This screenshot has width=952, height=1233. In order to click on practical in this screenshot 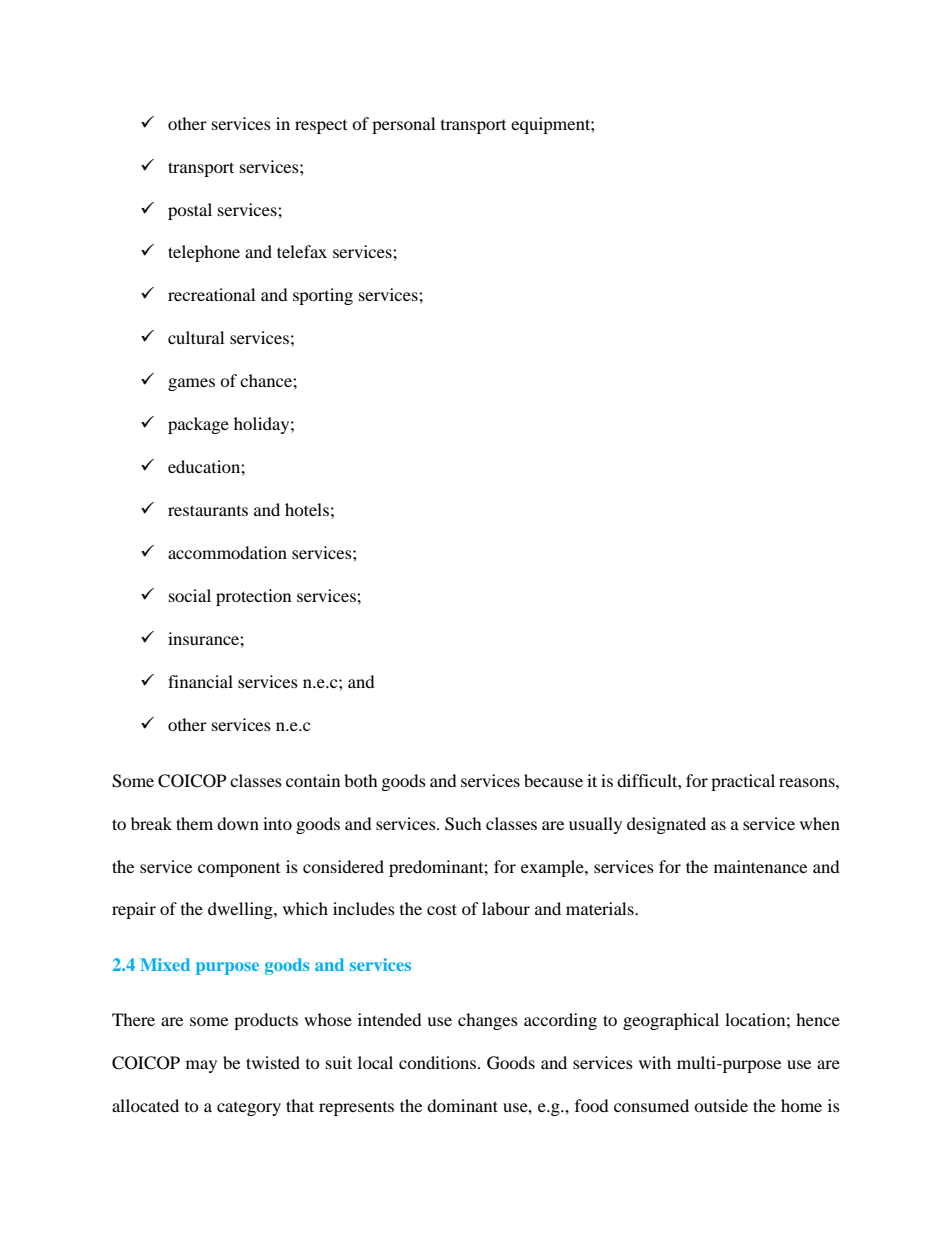, I will do `click(743, 782)`.
